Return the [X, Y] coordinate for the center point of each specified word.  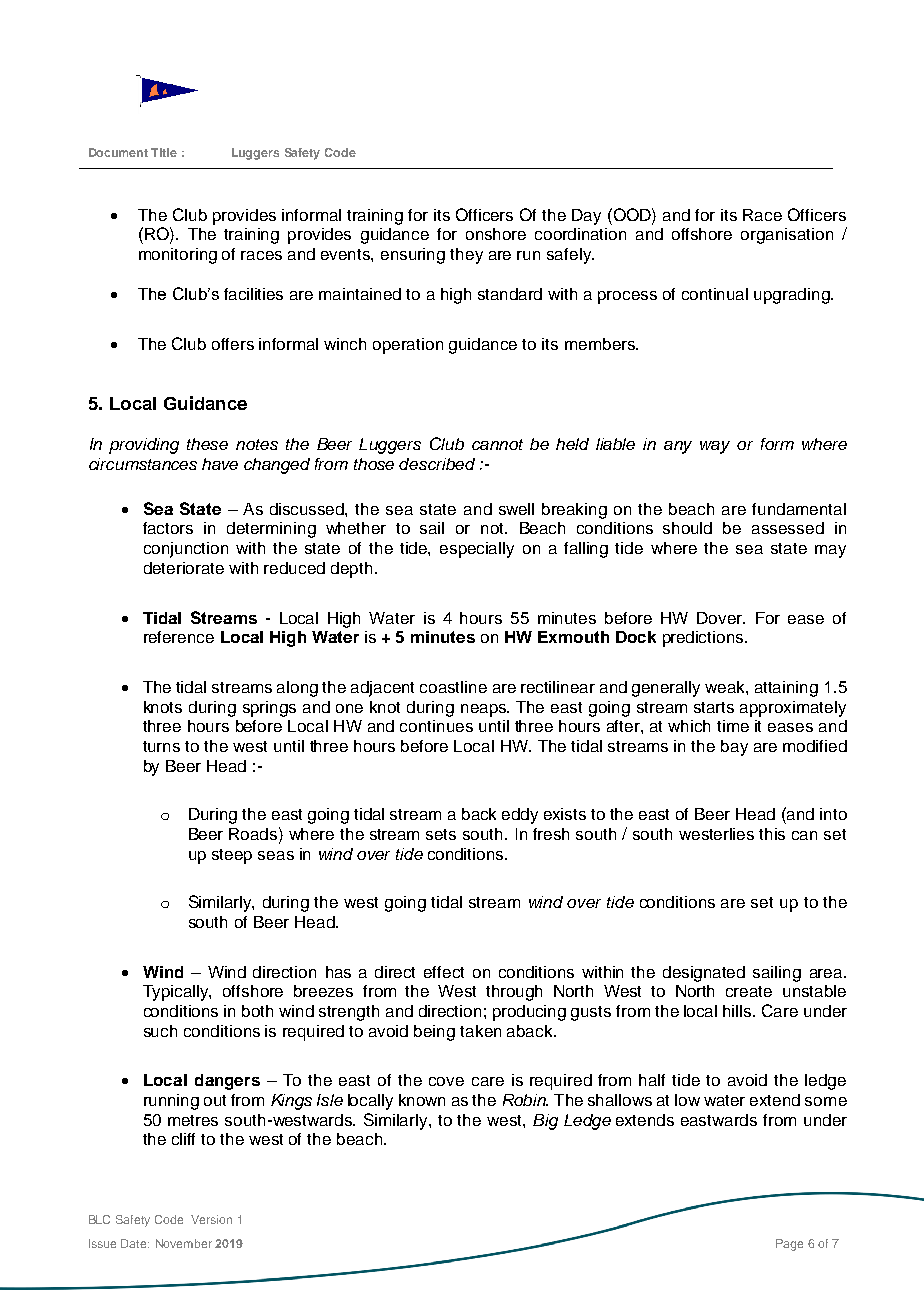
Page [789, 1245]
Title [164, 152]
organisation [787, 236]
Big [545, 1122]
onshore [496, 234]
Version [211, 1219]
